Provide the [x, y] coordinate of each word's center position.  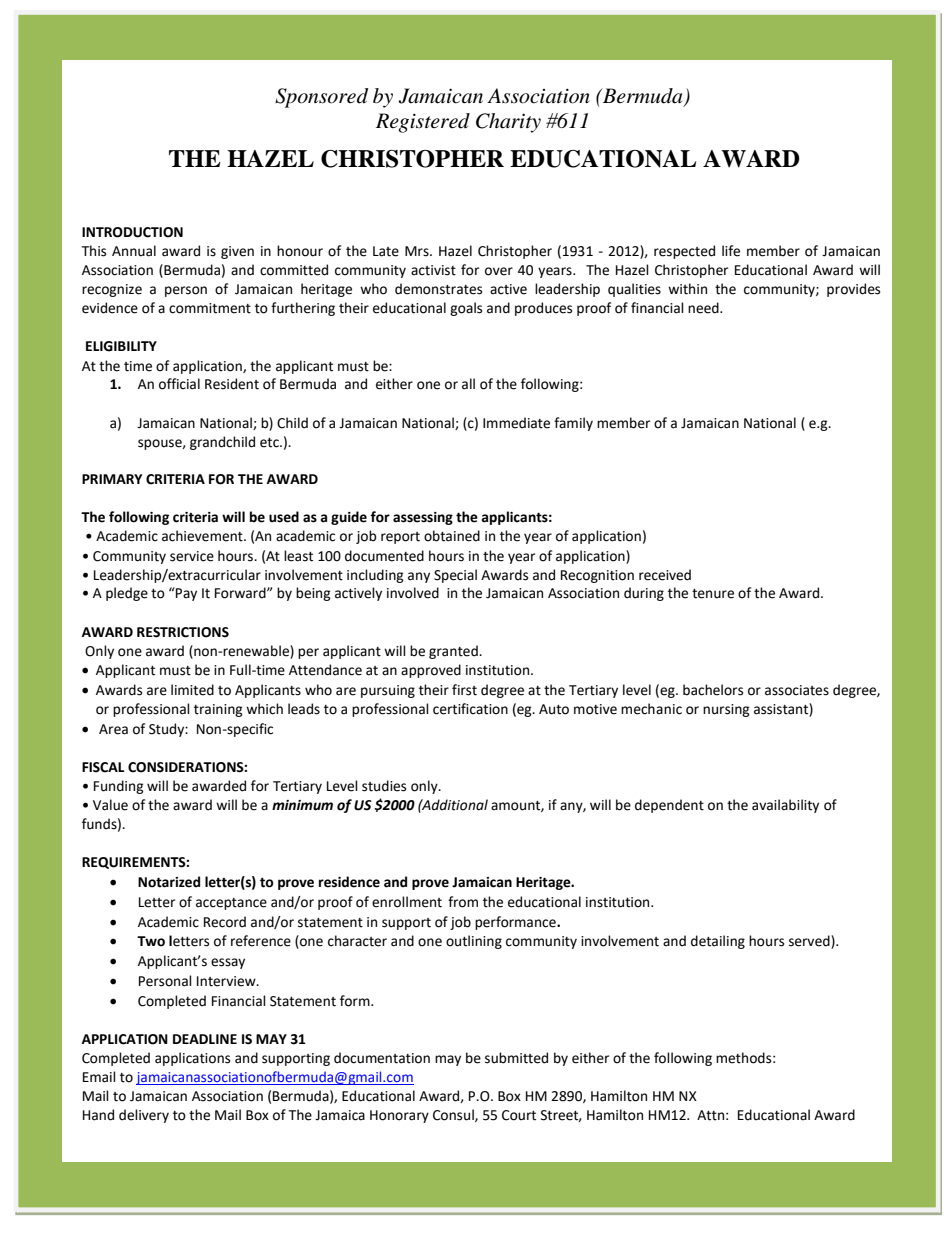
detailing [718, 942]
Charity [508, 123]
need [704, 308]
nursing [726, 710]
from [463, 902]
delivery [144, 1116]
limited [192, 690]
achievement [203, 536]
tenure [713, 594]
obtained [452, 536]
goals [466, 309]
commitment [210, 308]
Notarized [169, 882]
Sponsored [321, 98]
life [731, 251]
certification [470, 709]
